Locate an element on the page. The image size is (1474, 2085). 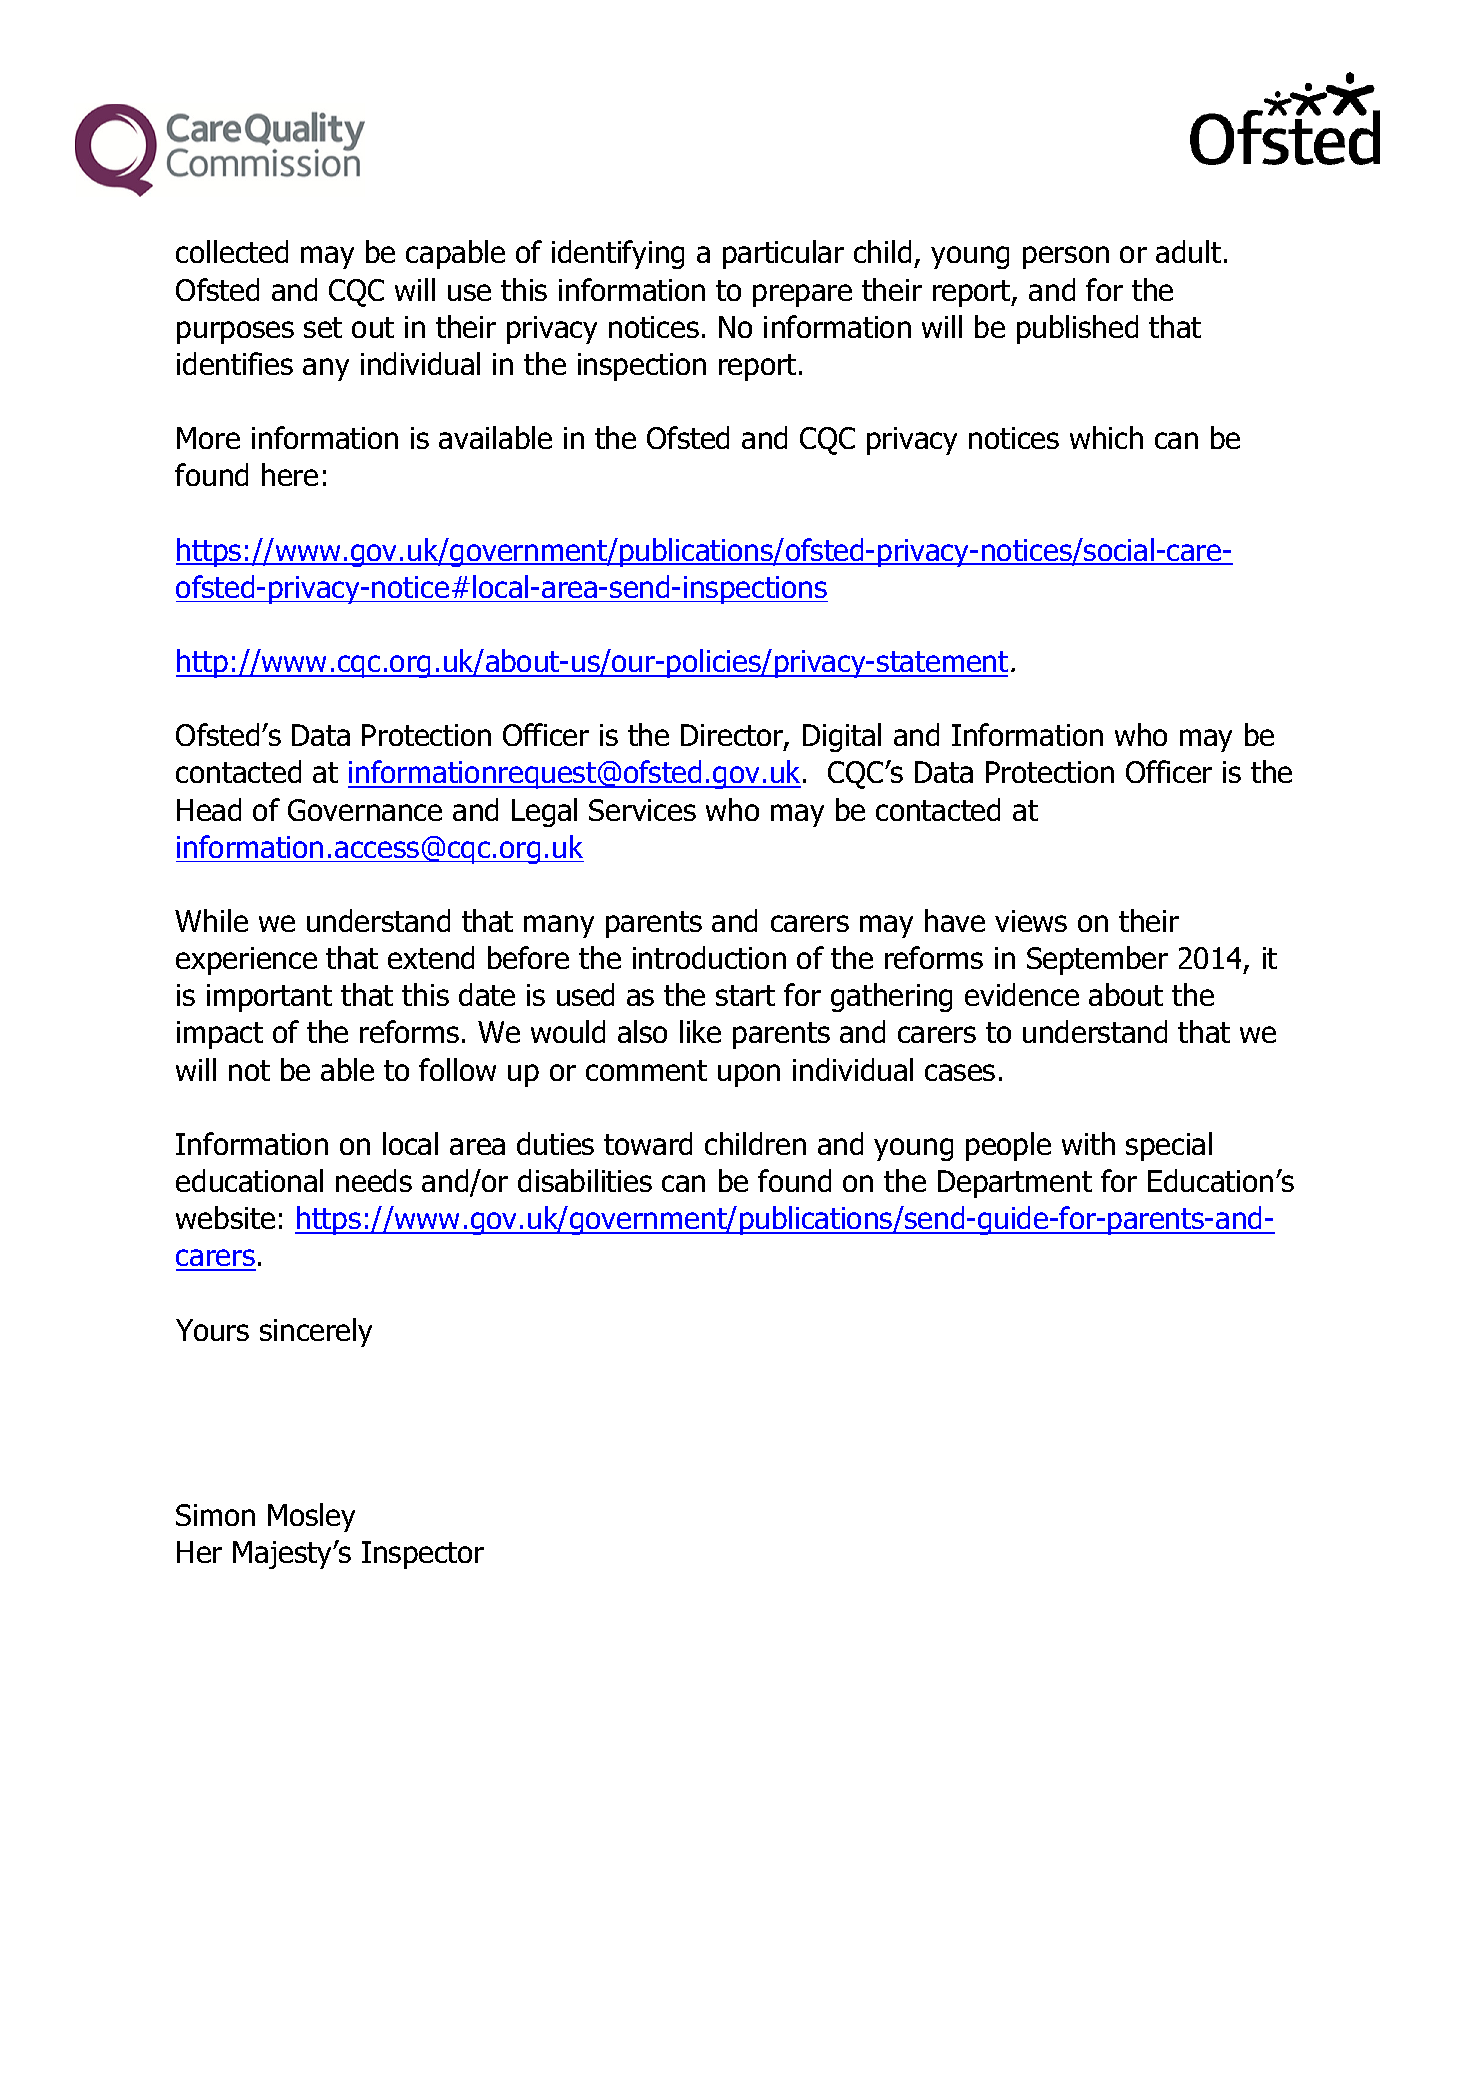
views is located at coordinates (1031, 921).
